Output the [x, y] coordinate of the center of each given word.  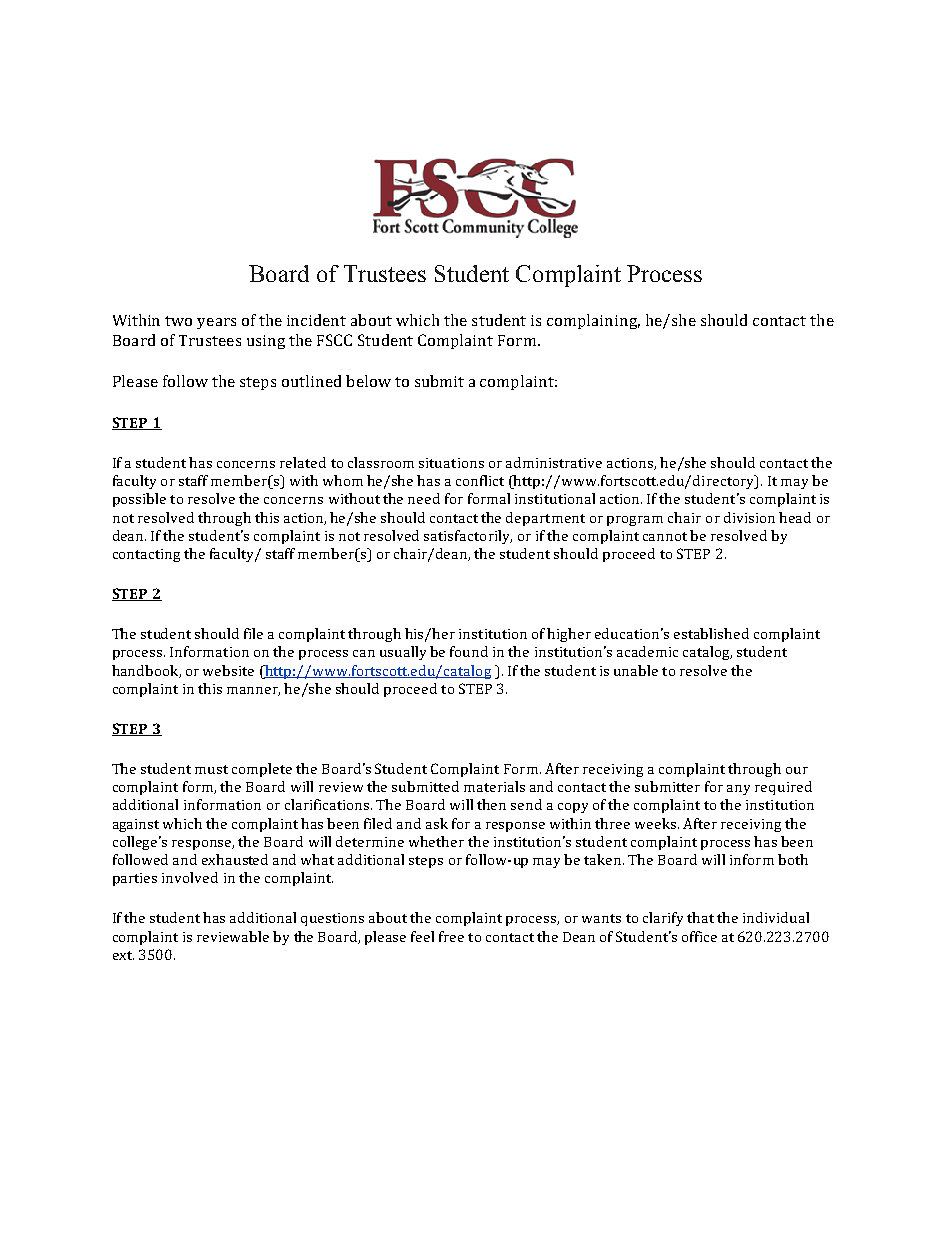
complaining [593, 321]
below [368, 381]
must [211, 769]
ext [123, 955]
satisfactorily [468, 537]
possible [139, 500]
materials [494, 786]
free [451, 936]
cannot [665, 536]
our [797, 770]
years [216, 323]
